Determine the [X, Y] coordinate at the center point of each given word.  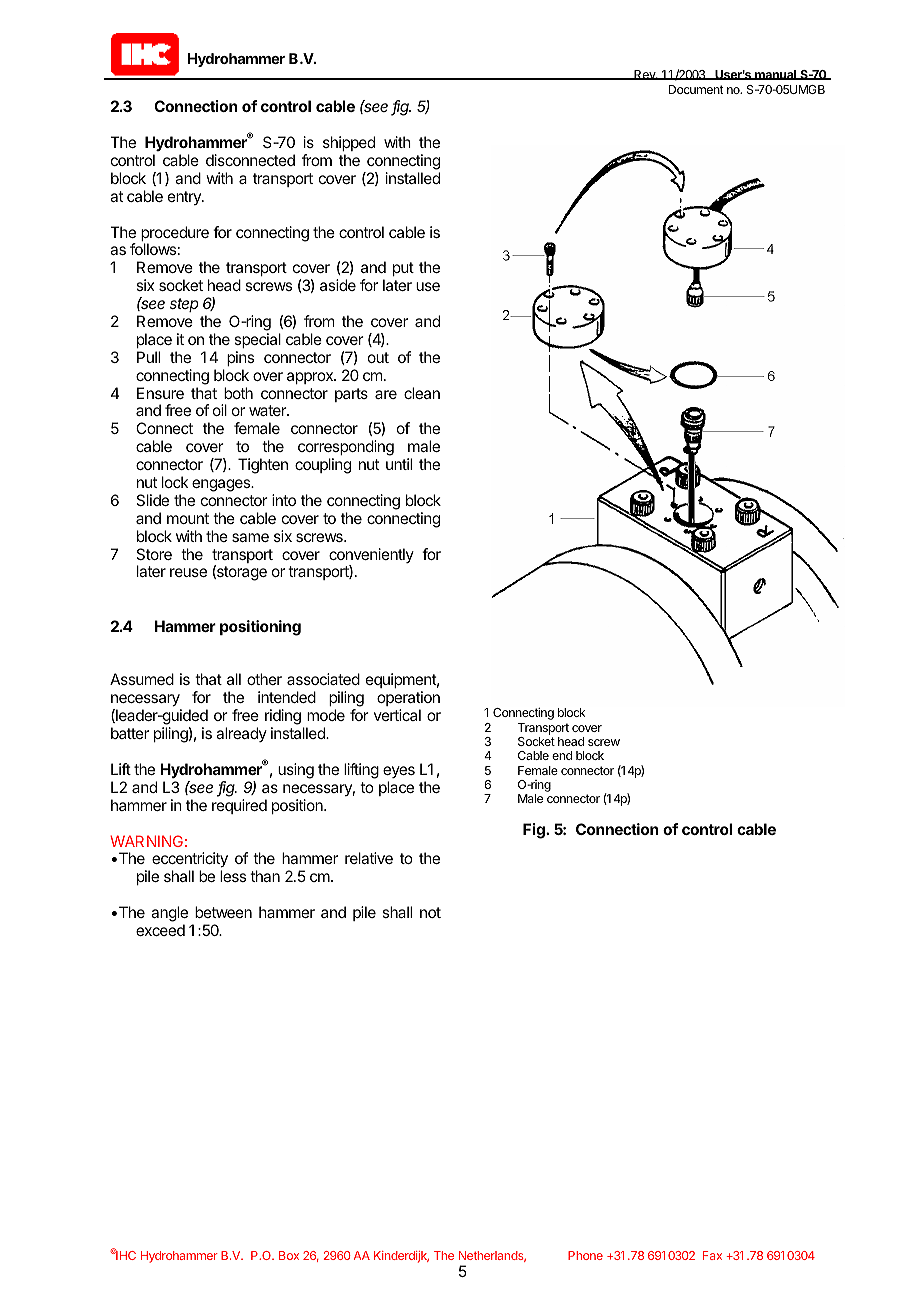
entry [185, 198]
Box [289, 1255]
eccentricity [190, 861]
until [399, 464]
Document [696, 89]
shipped [349, 143]
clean [422, 393]
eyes [399, 772]
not [430, 912]
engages [222, 485]
